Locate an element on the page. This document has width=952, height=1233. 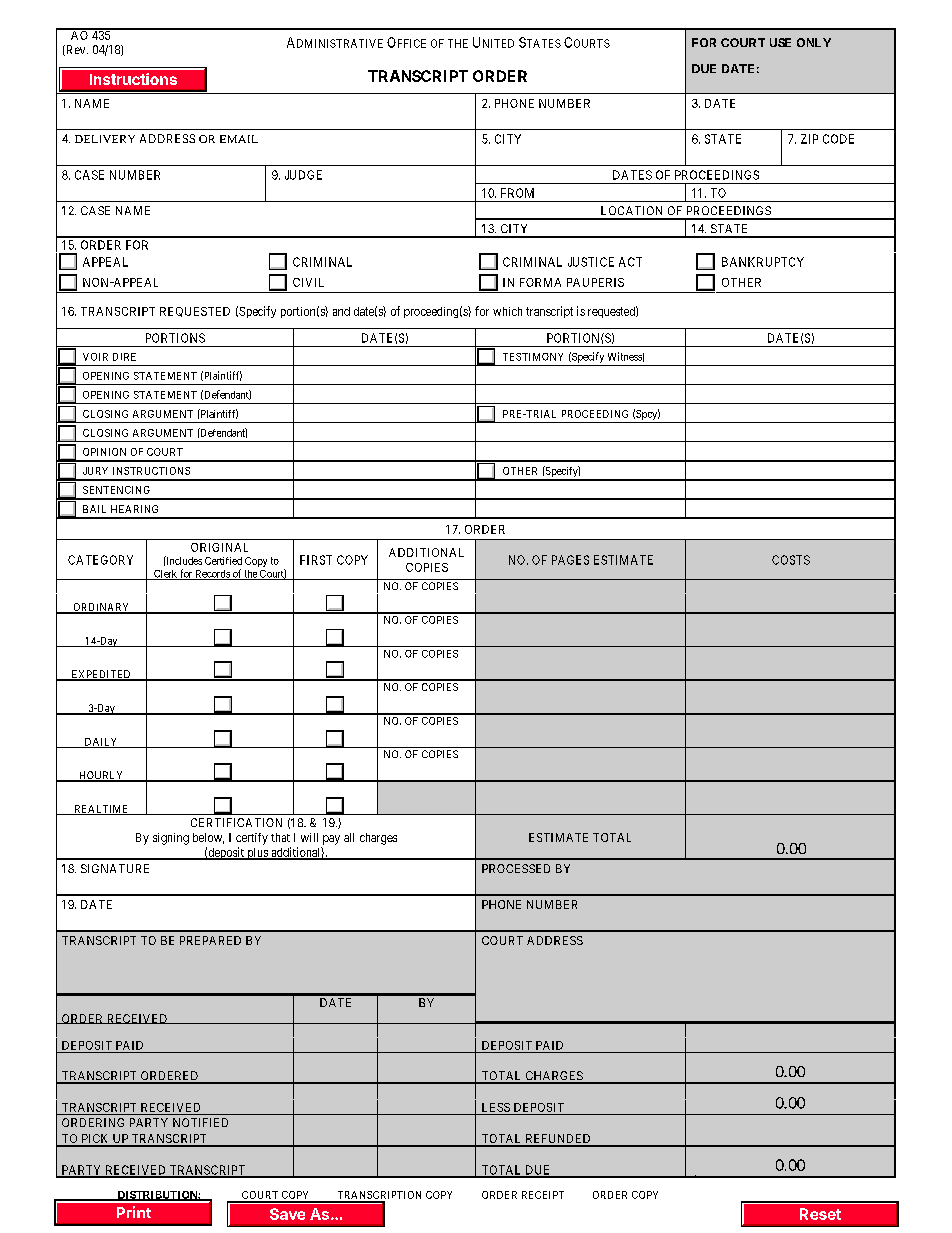
COSTS is located at coordinates (791, 560).
